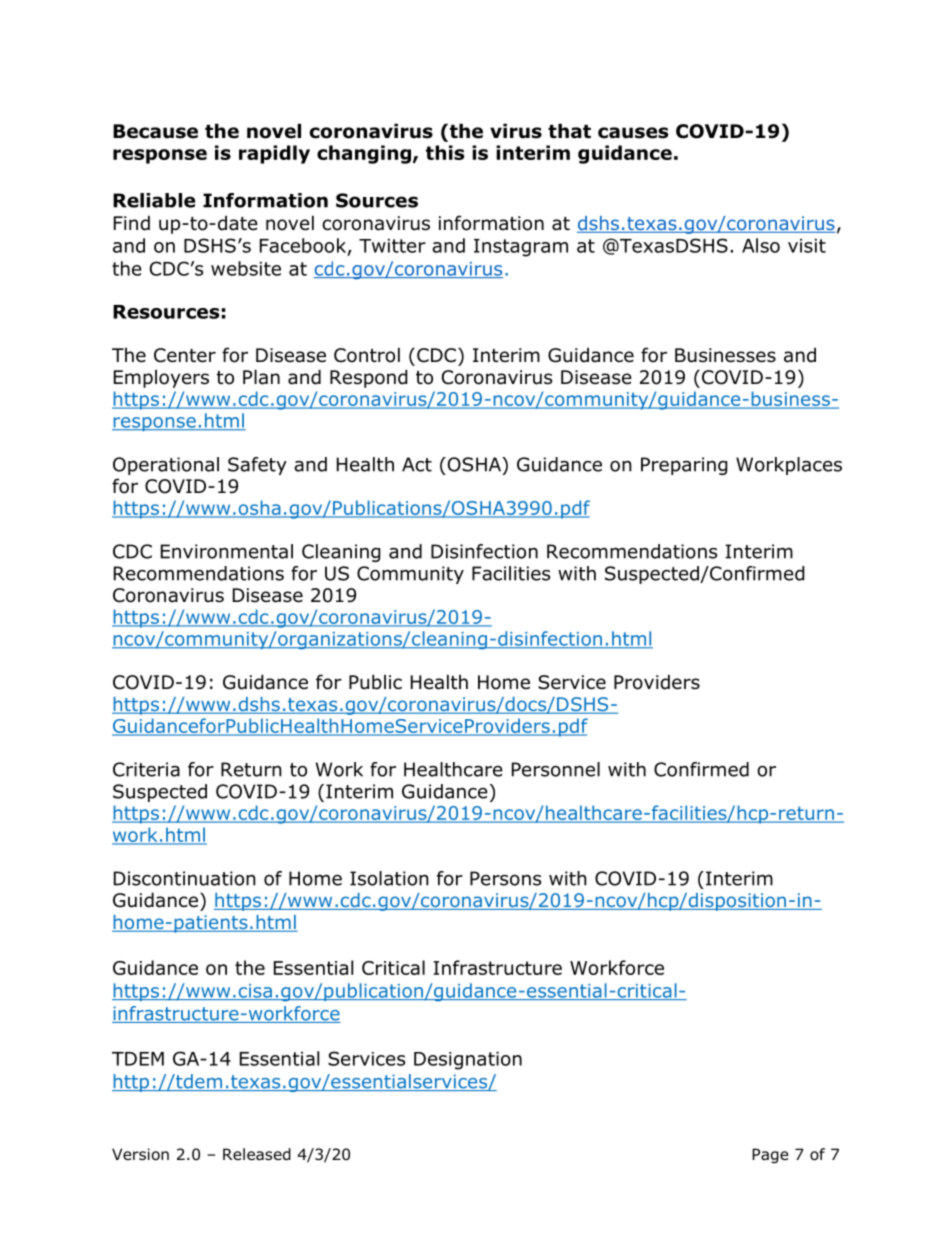 This document has width=952, height=1233. What do you see at coordinates (633, 133) in the document?
I see `causes` at bounding box center [633, 133].
